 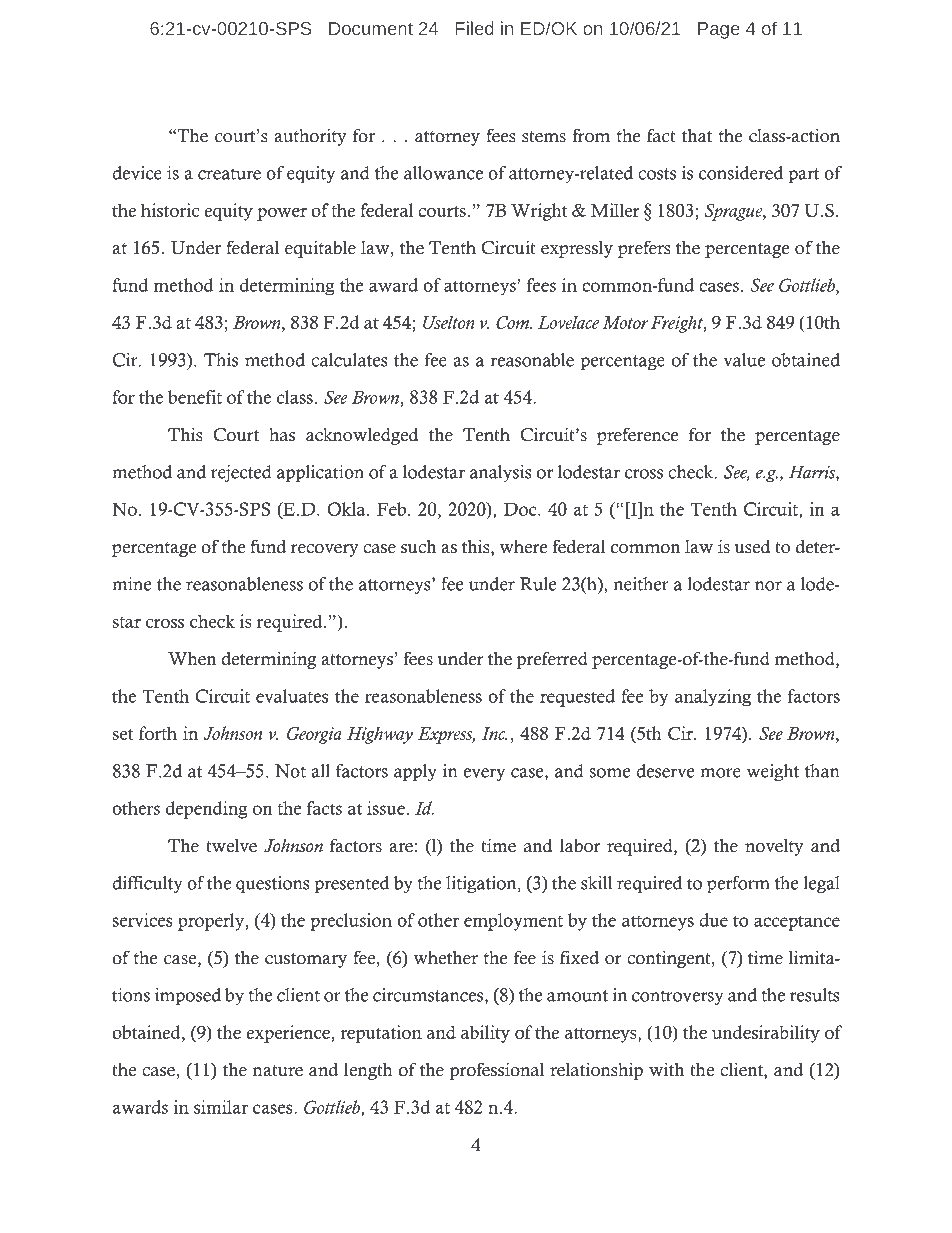 I want to click on more, so click(x=720, y=773).
